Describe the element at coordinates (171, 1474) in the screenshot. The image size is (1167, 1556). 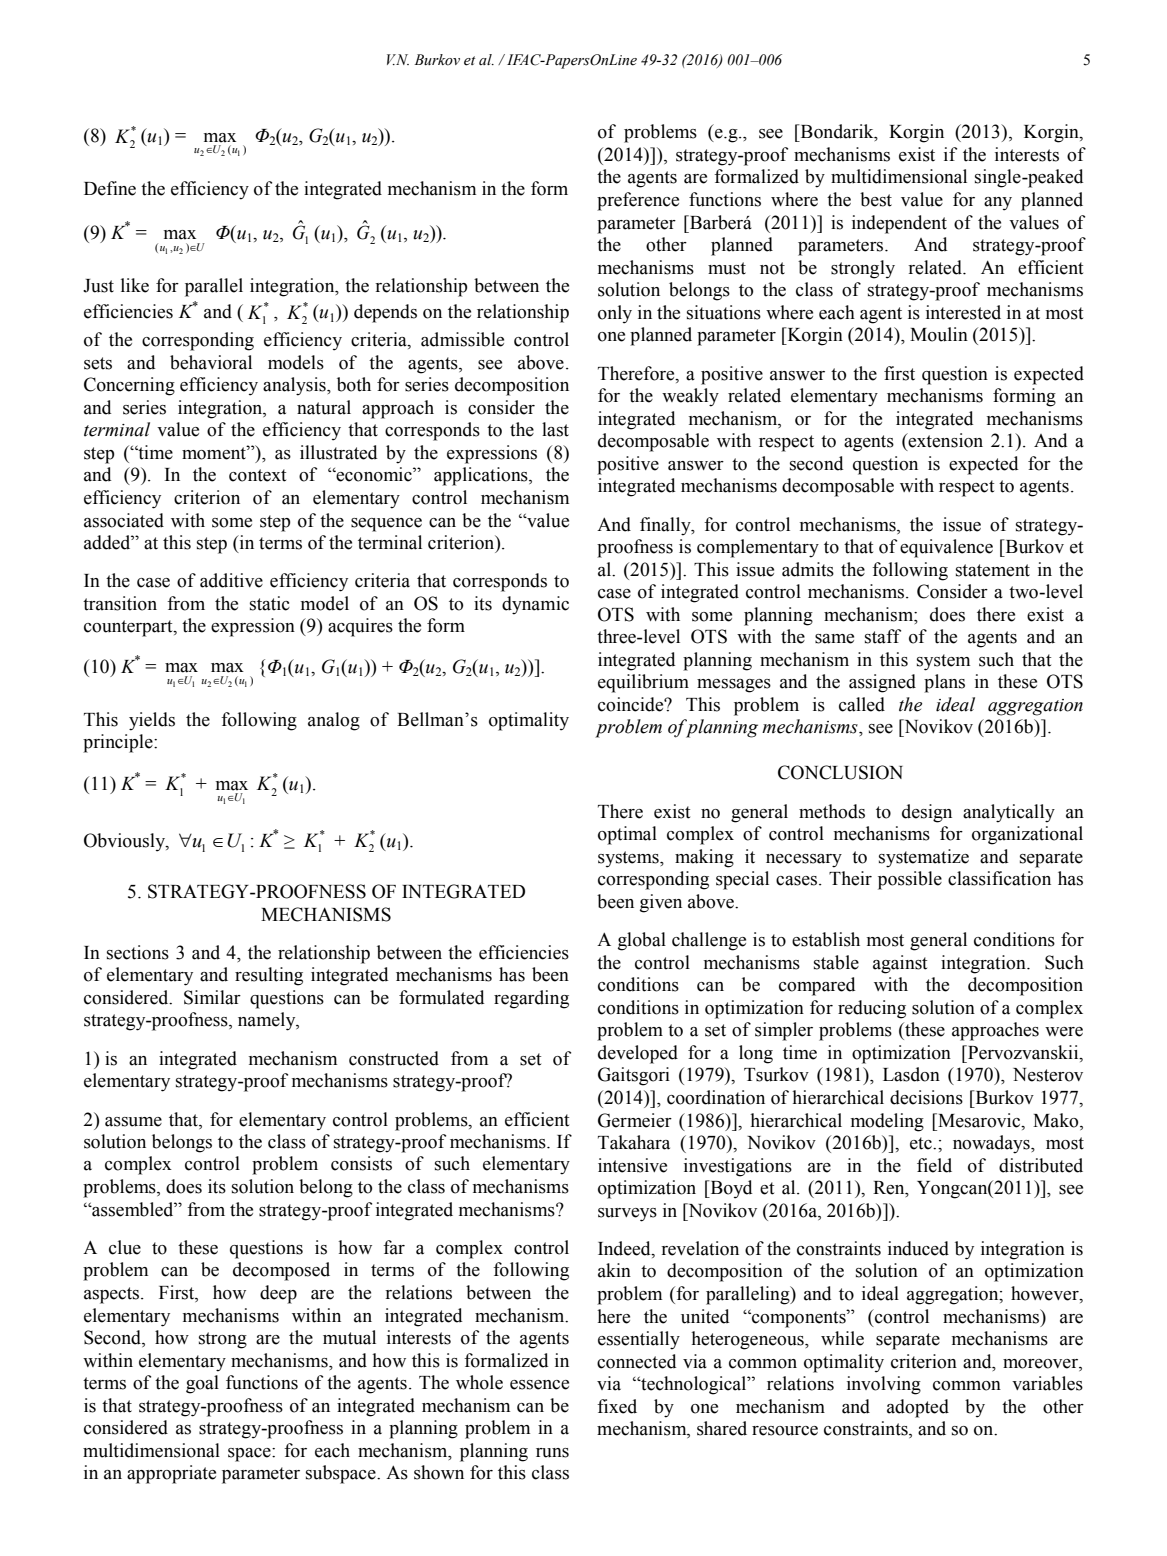
I see `appropriate` at that location.
